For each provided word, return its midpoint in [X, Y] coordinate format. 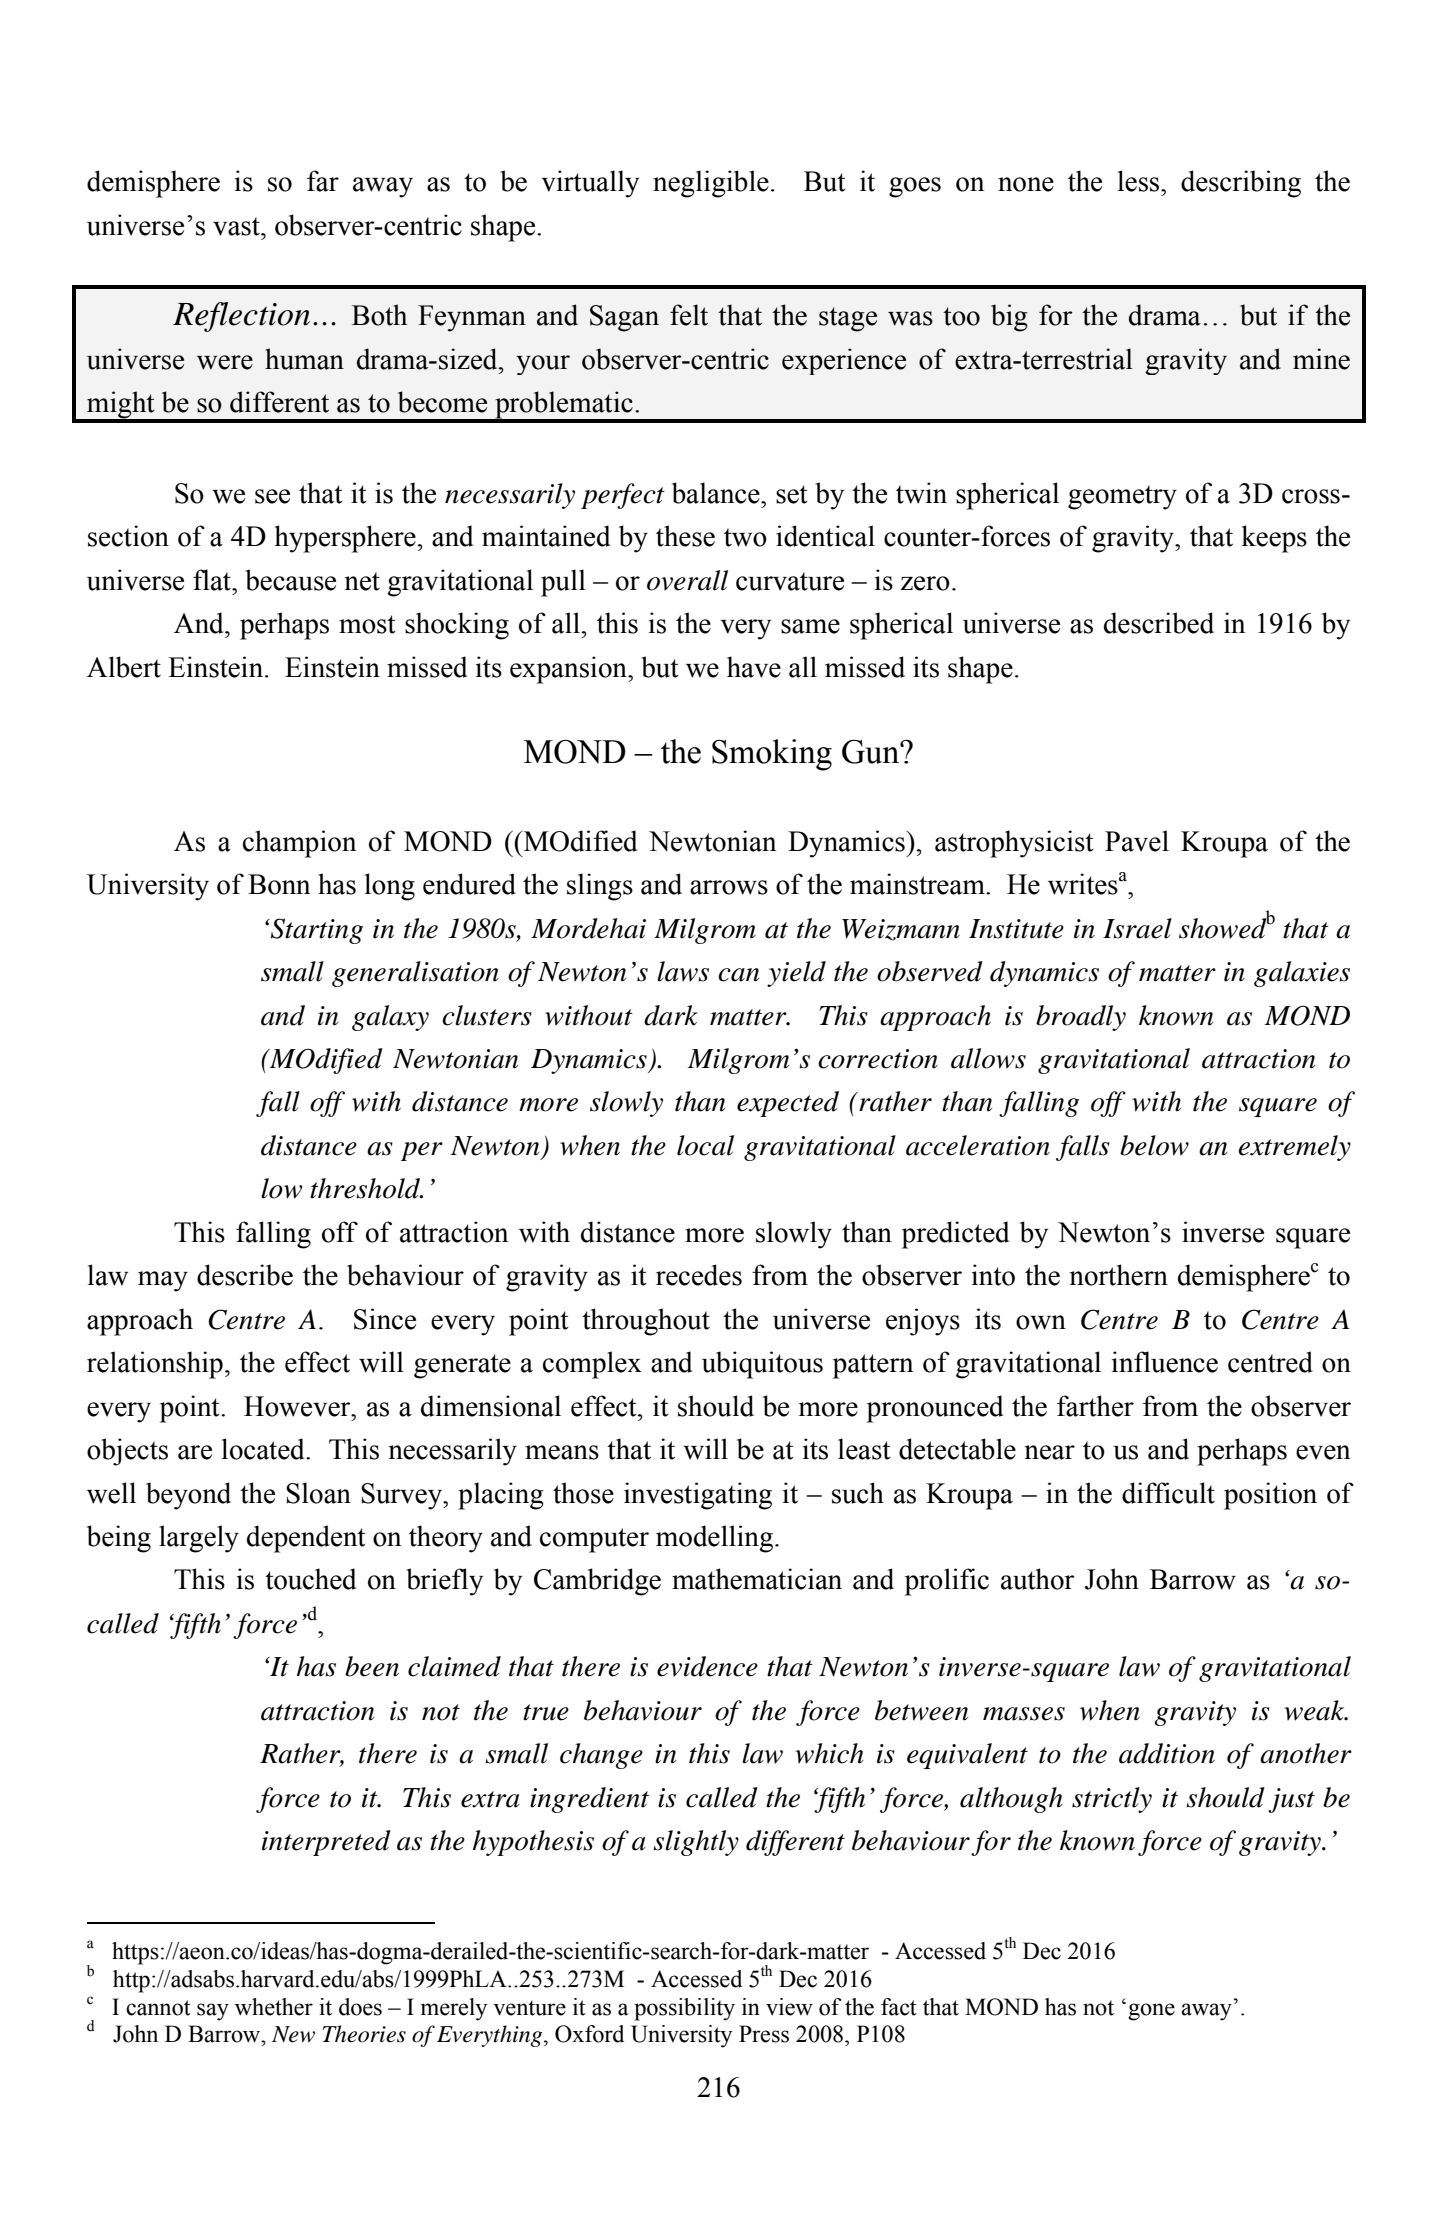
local [705, 1145]
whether [274, 2007]
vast [237, 226]
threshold [366, 1188]
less [1140, 181]
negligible [711, 184]
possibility [684, 2009]
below [1154, 1145]
